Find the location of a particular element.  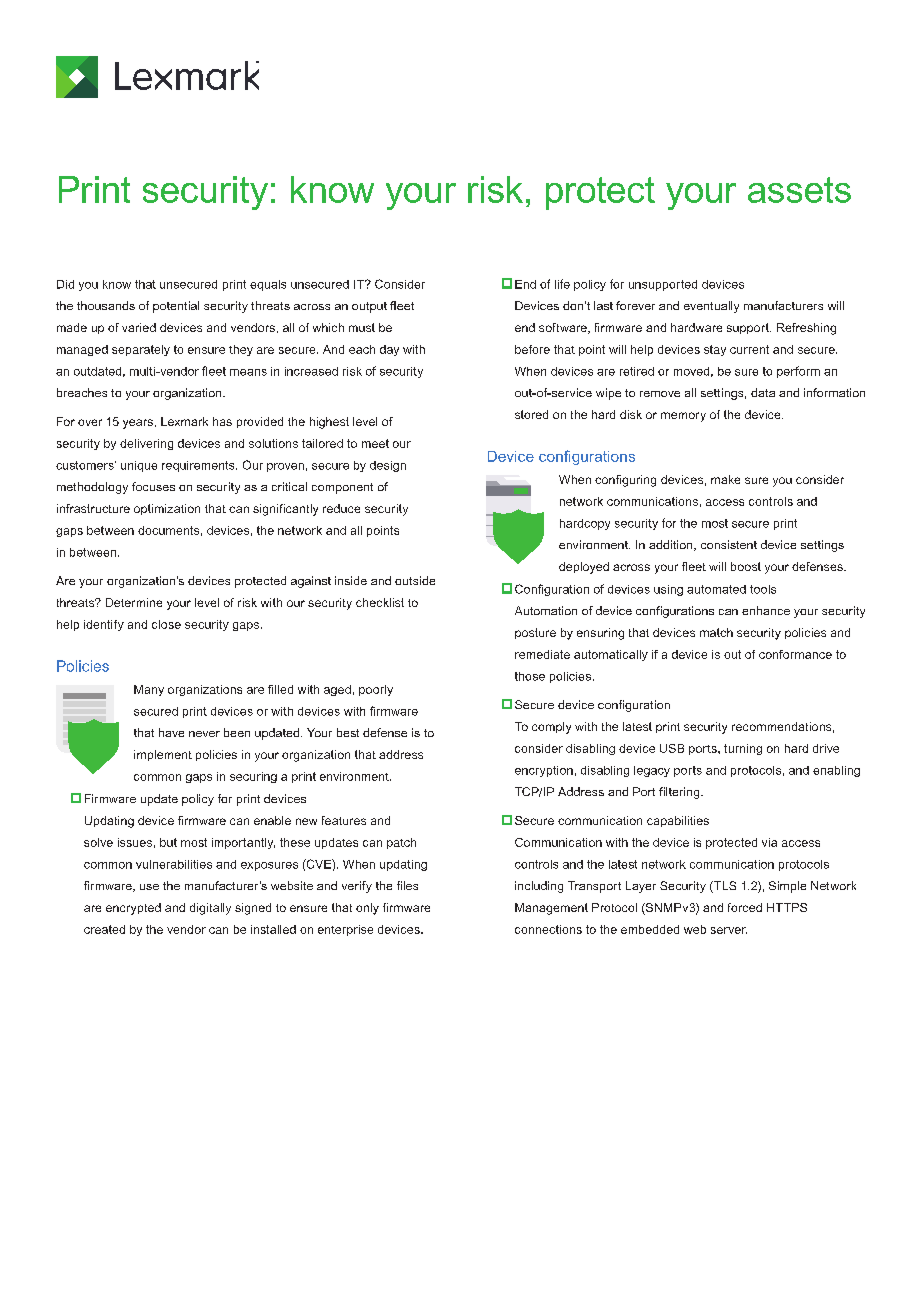

life is located at coordinates (562, 284).
